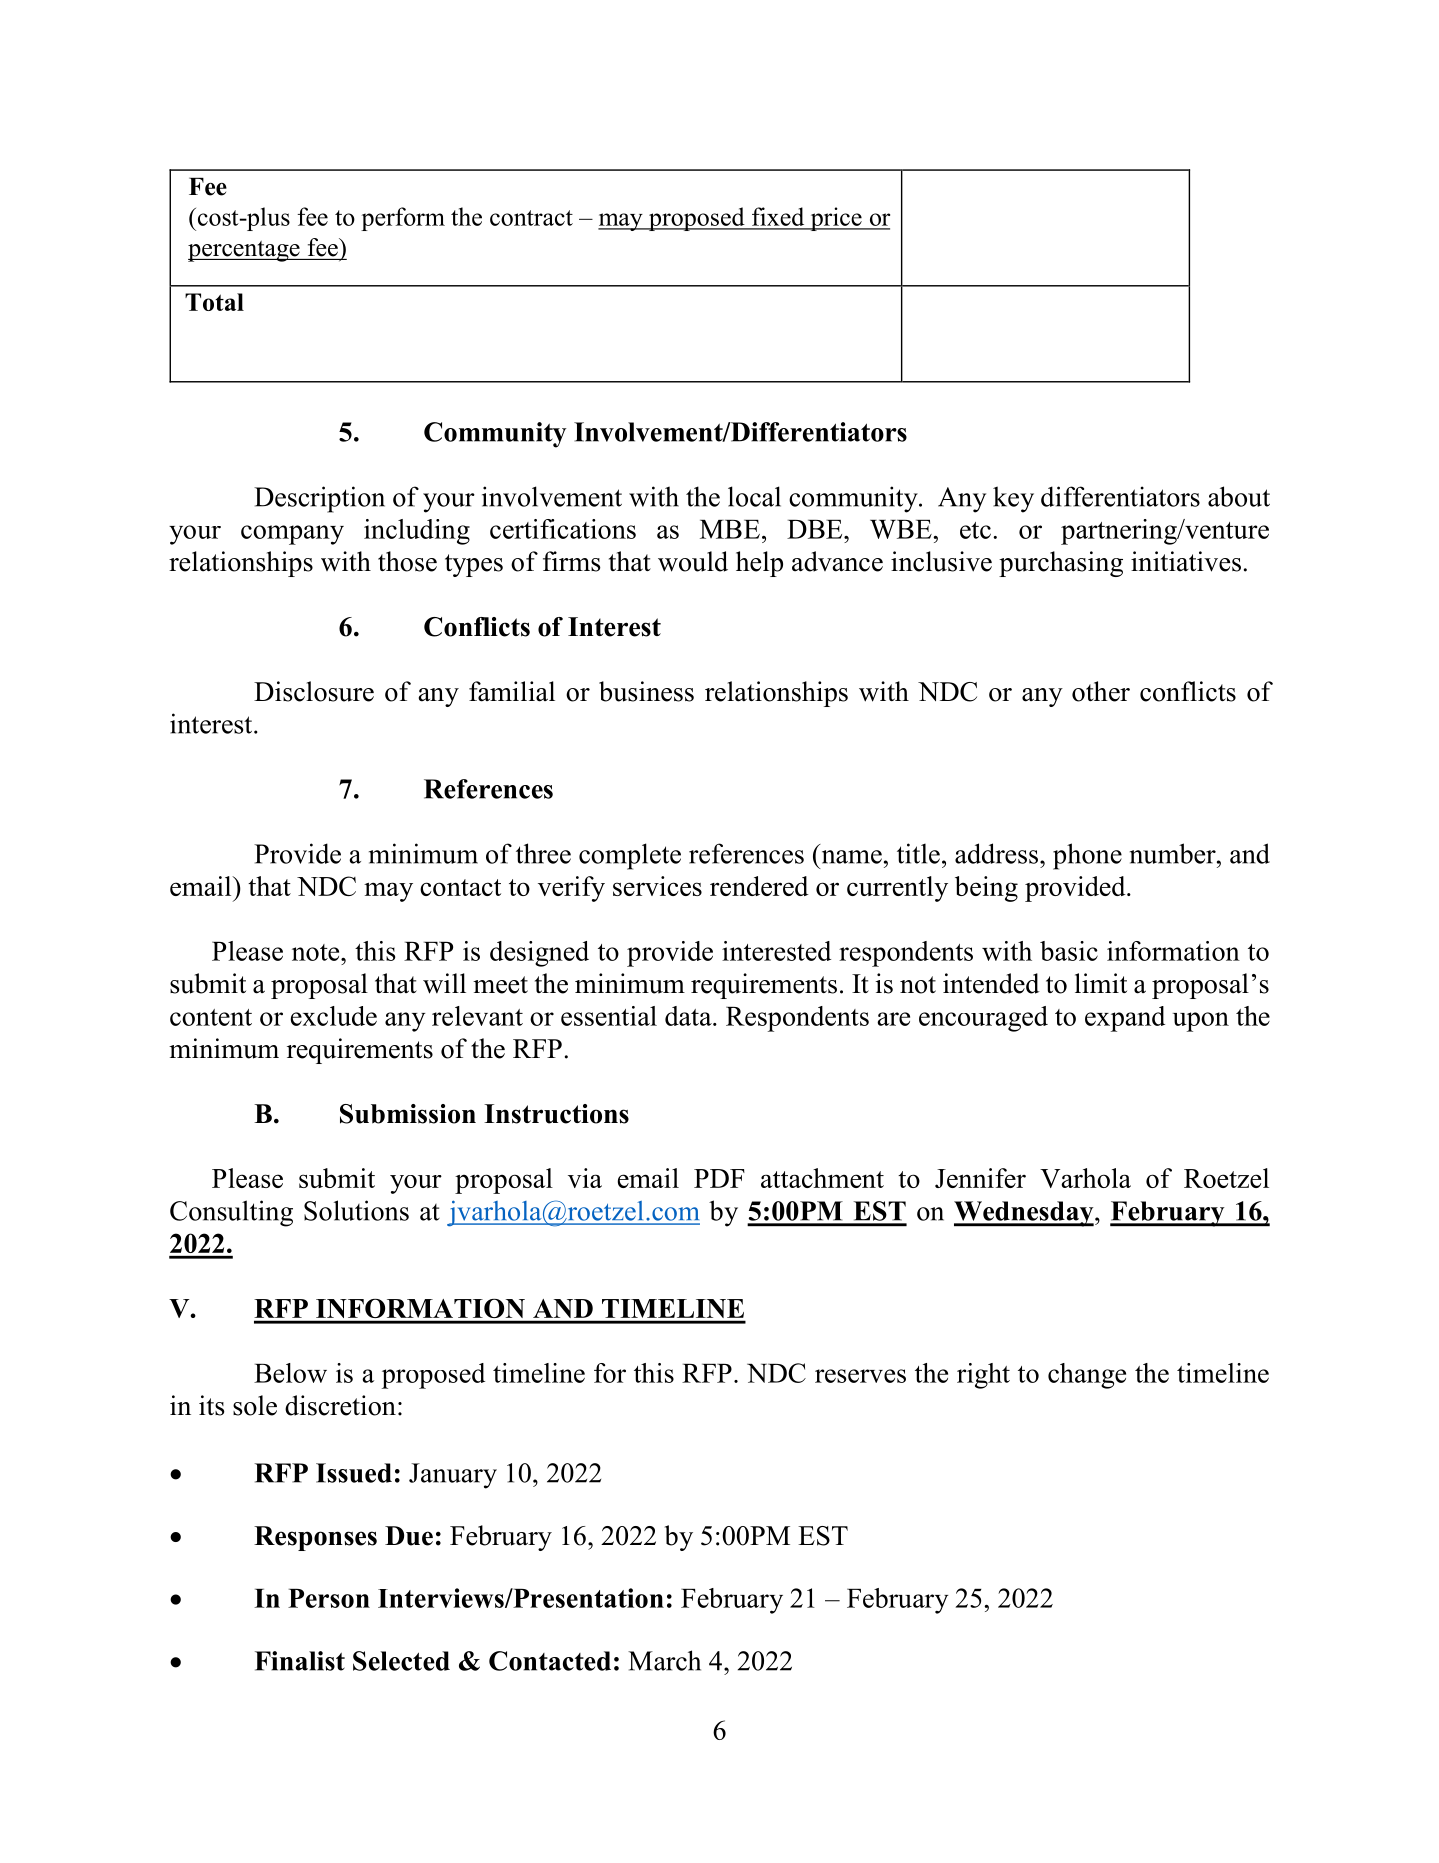 The image size is (1439, 1863). Describe the element at coordinates (1013, 499) in the screenshot. I see `key` at that location.
